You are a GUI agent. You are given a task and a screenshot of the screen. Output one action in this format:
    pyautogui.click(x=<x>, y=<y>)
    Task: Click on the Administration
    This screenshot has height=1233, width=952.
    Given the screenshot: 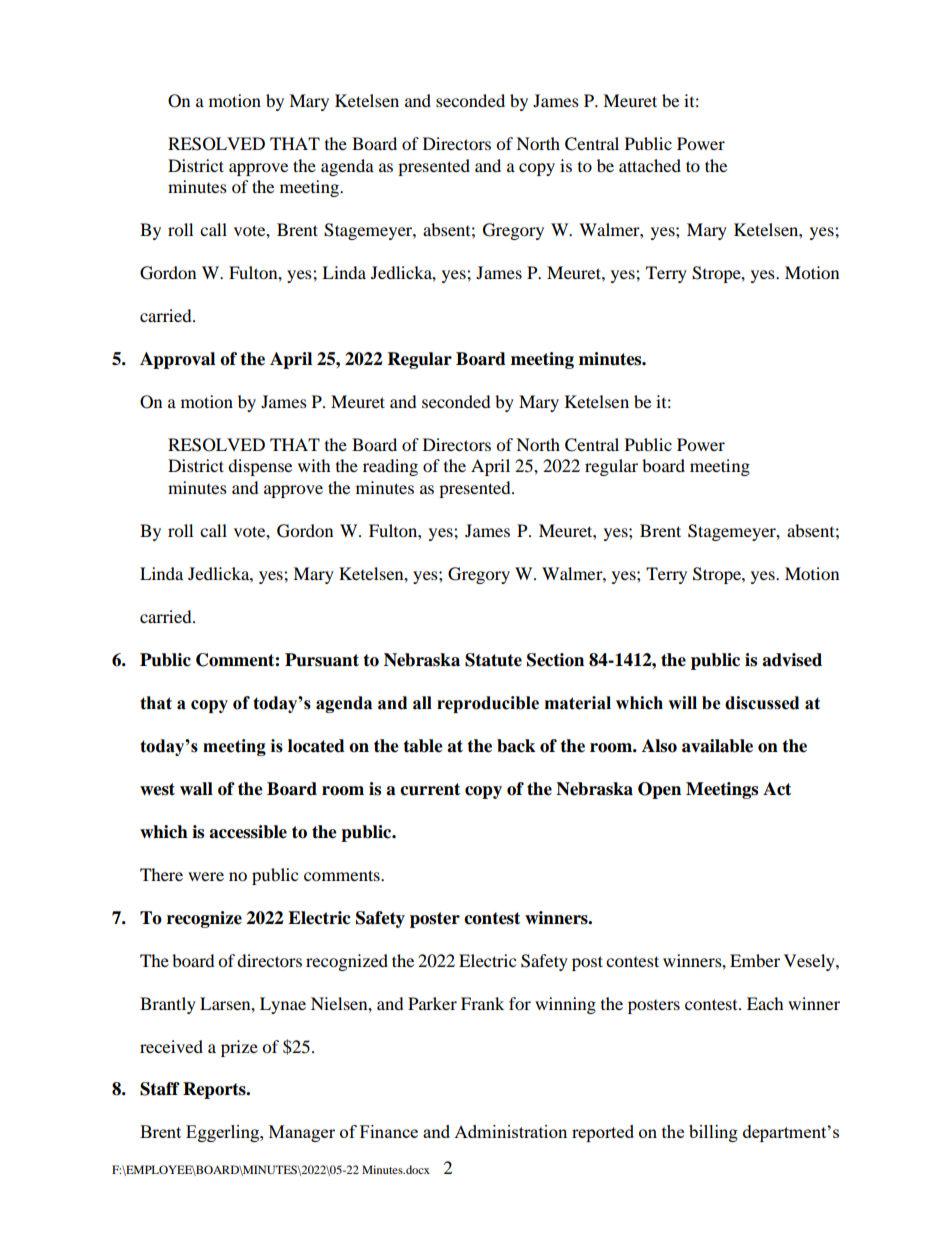 What is the action you would take?
    pyautogui.click(x=510, y=1131)
